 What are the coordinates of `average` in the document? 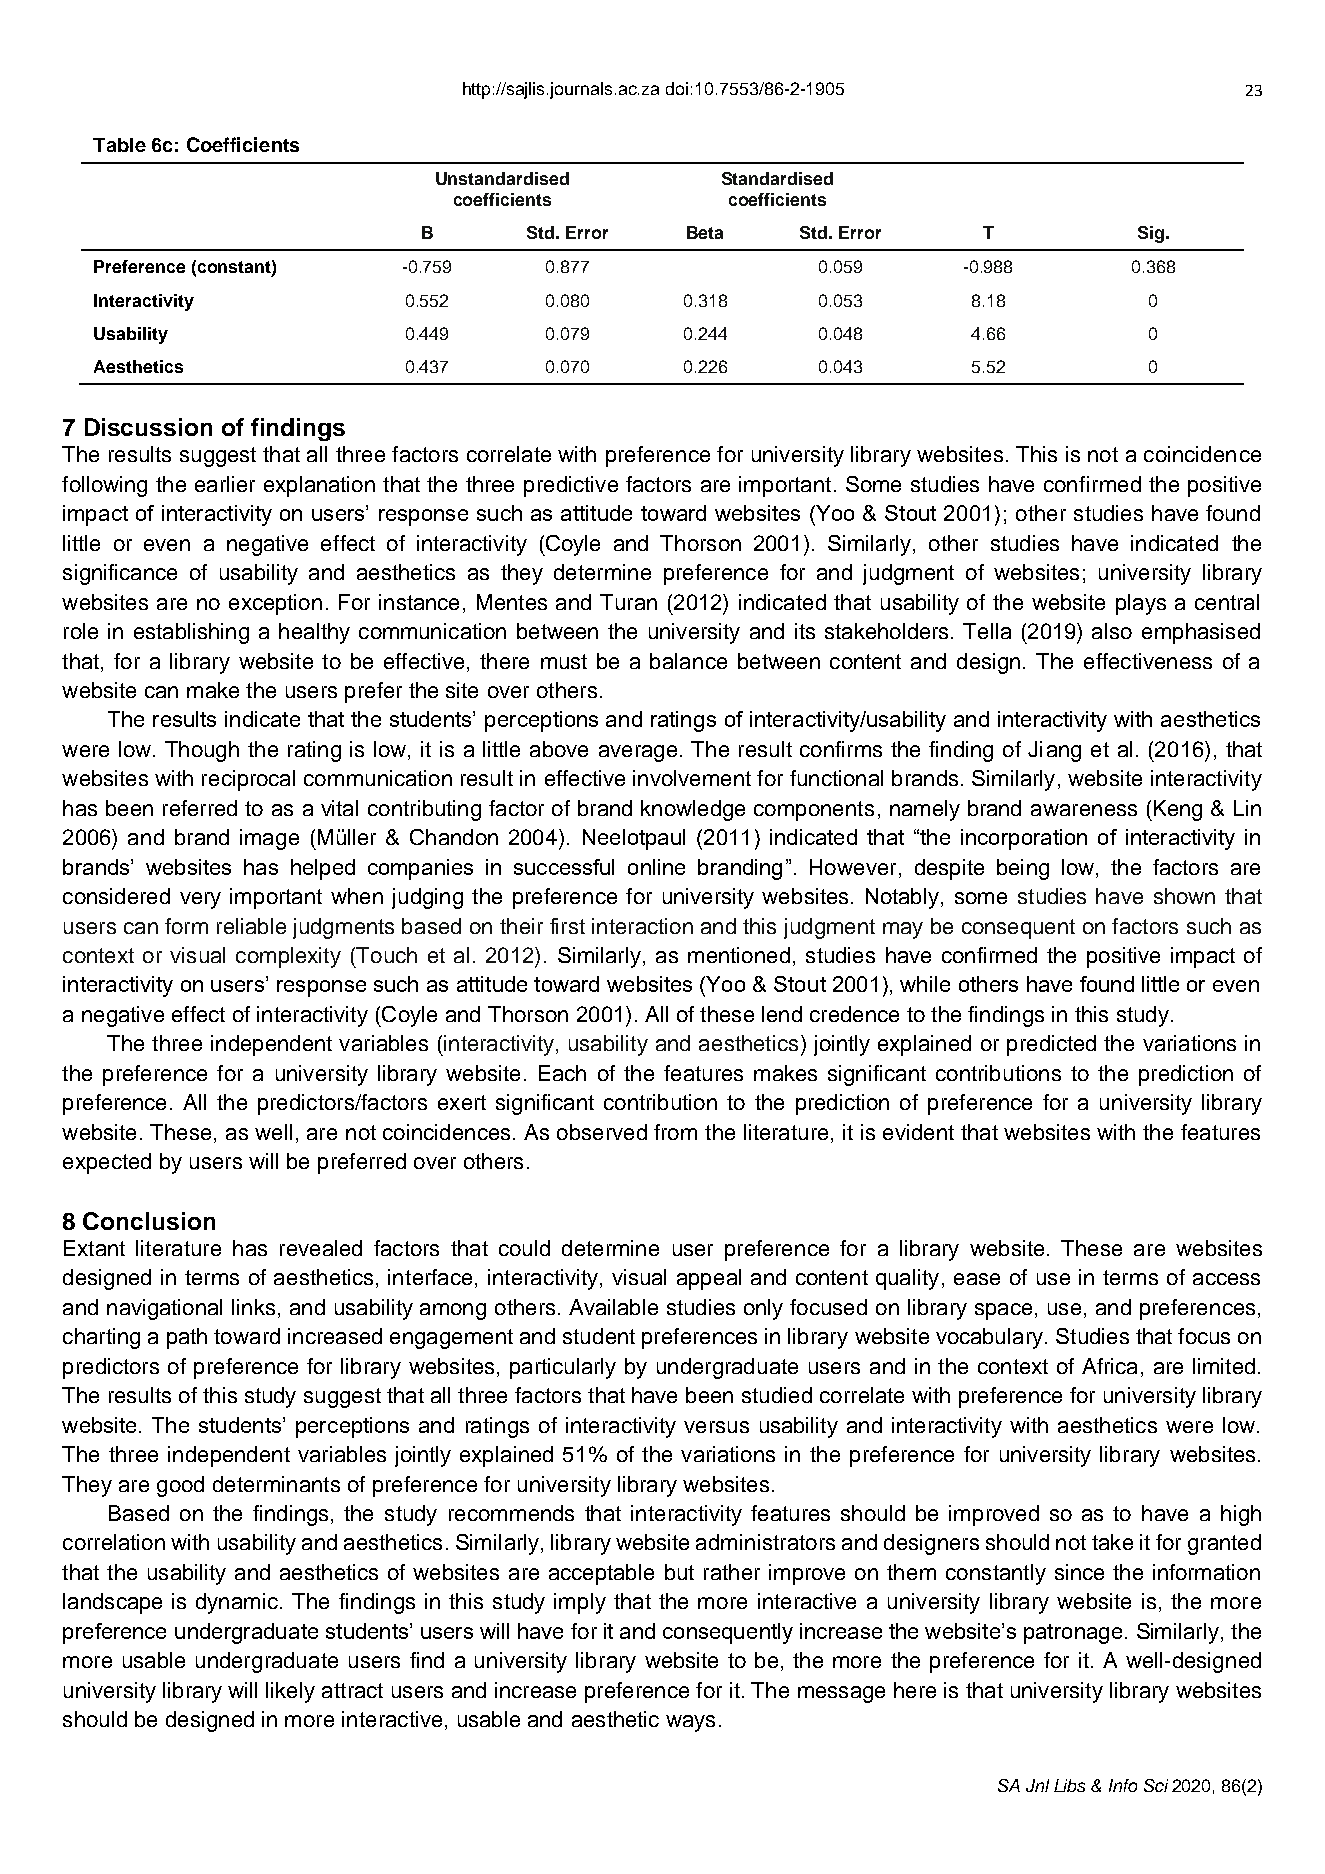 It's located at (638, 753).
